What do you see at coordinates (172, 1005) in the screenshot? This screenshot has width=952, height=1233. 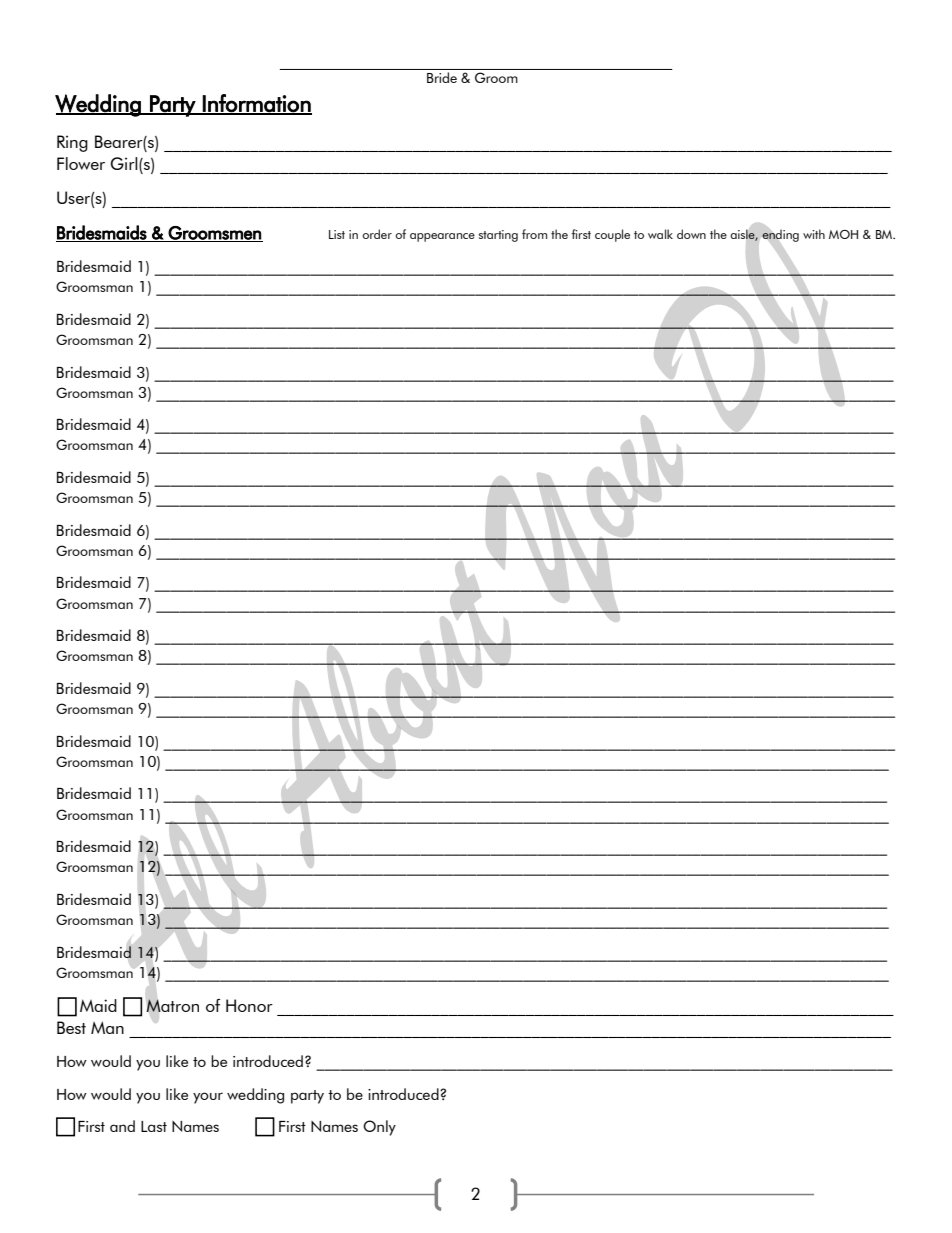 I see `Matron` at bounding box center [172, 1005].
